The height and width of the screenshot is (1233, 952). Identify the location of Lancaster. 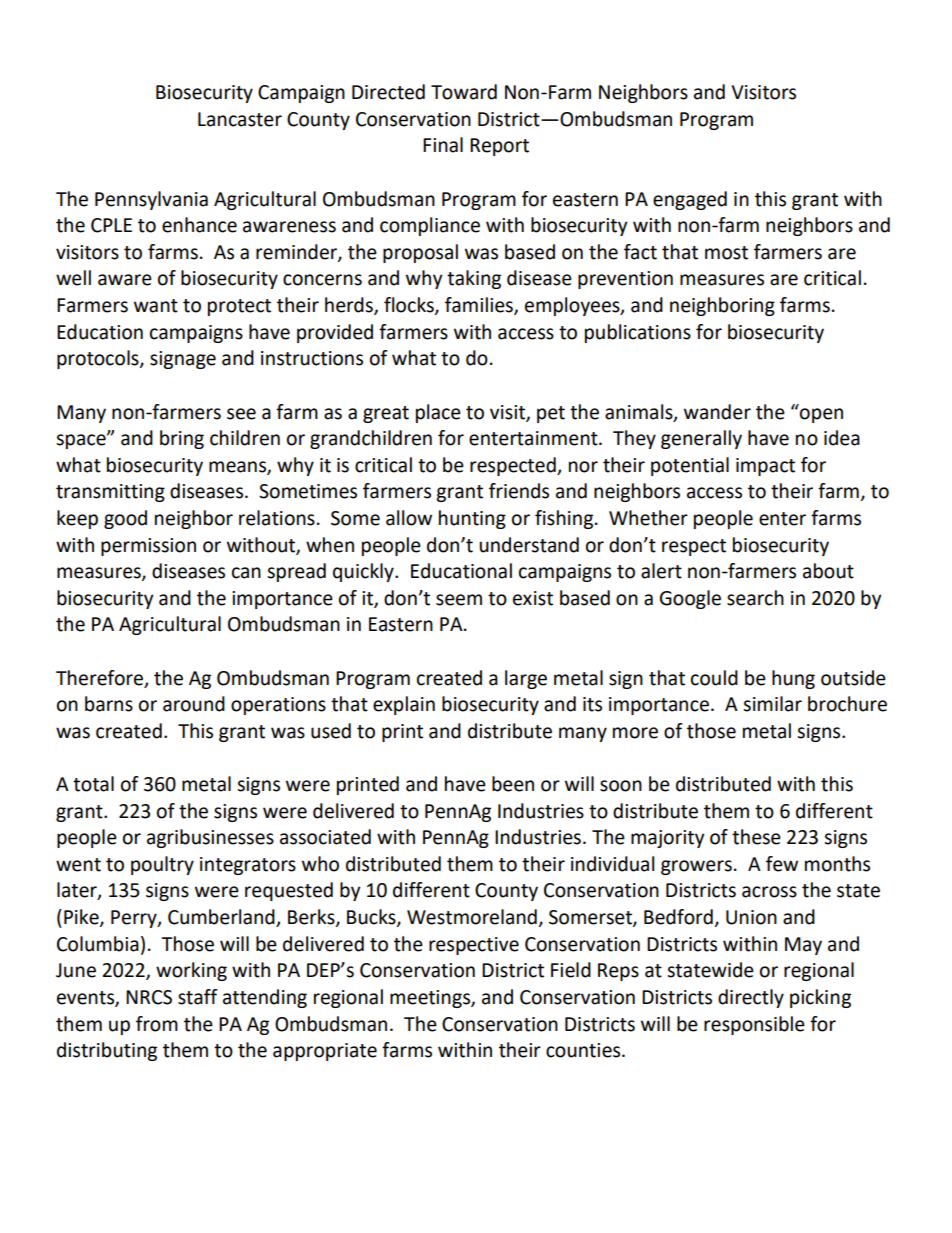
(240, 119).
